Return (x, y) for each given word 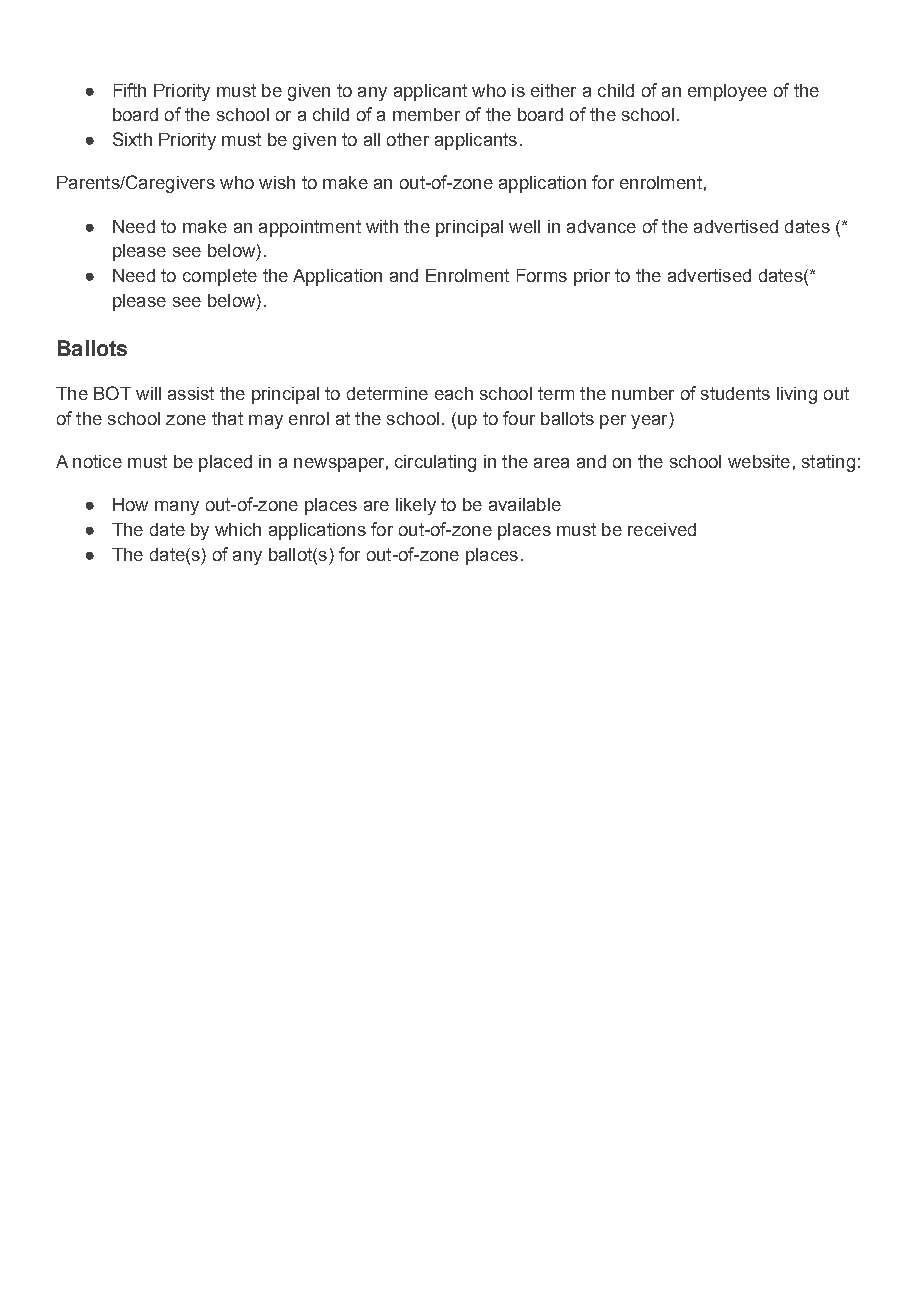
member (426, 114)
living (797, 395)
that (227, 418)
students (735, 393)
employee (727, 92)
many (177, 508)
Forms (542, 275)
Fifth (130, 90)
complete (220, 277)
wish (277, 182)
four (519, 418)
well (524, 226)
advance (601, 226)
